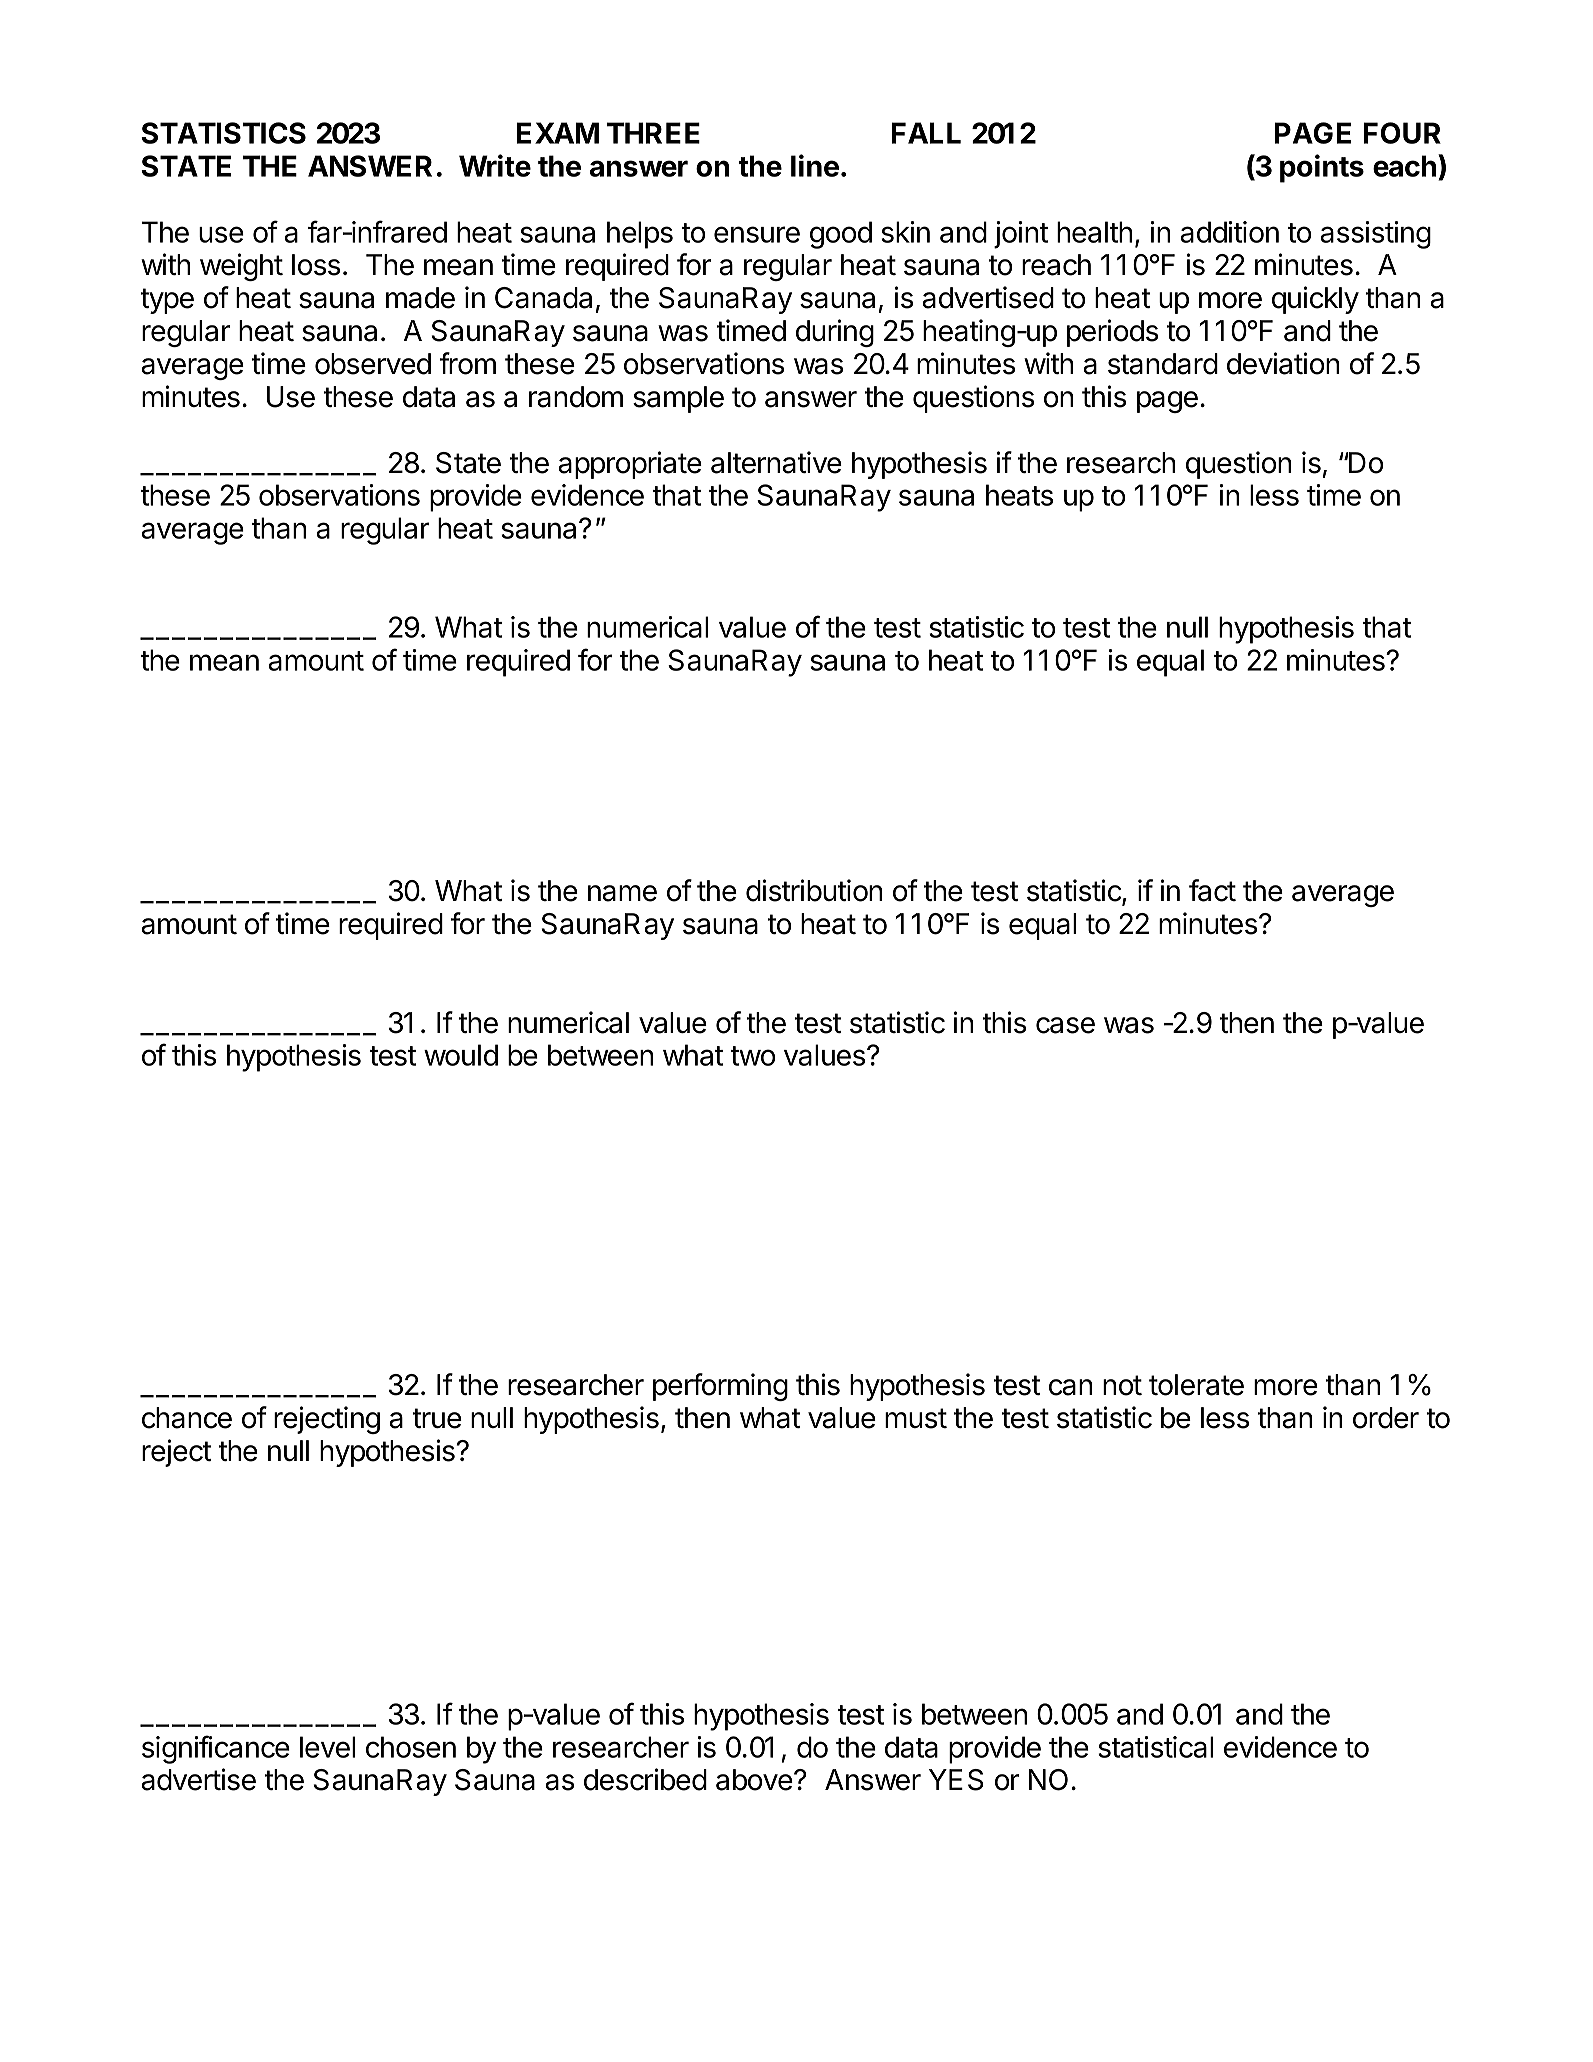 This page has width=1593, height=2062. I want to click on points, so click(1322, 168).
